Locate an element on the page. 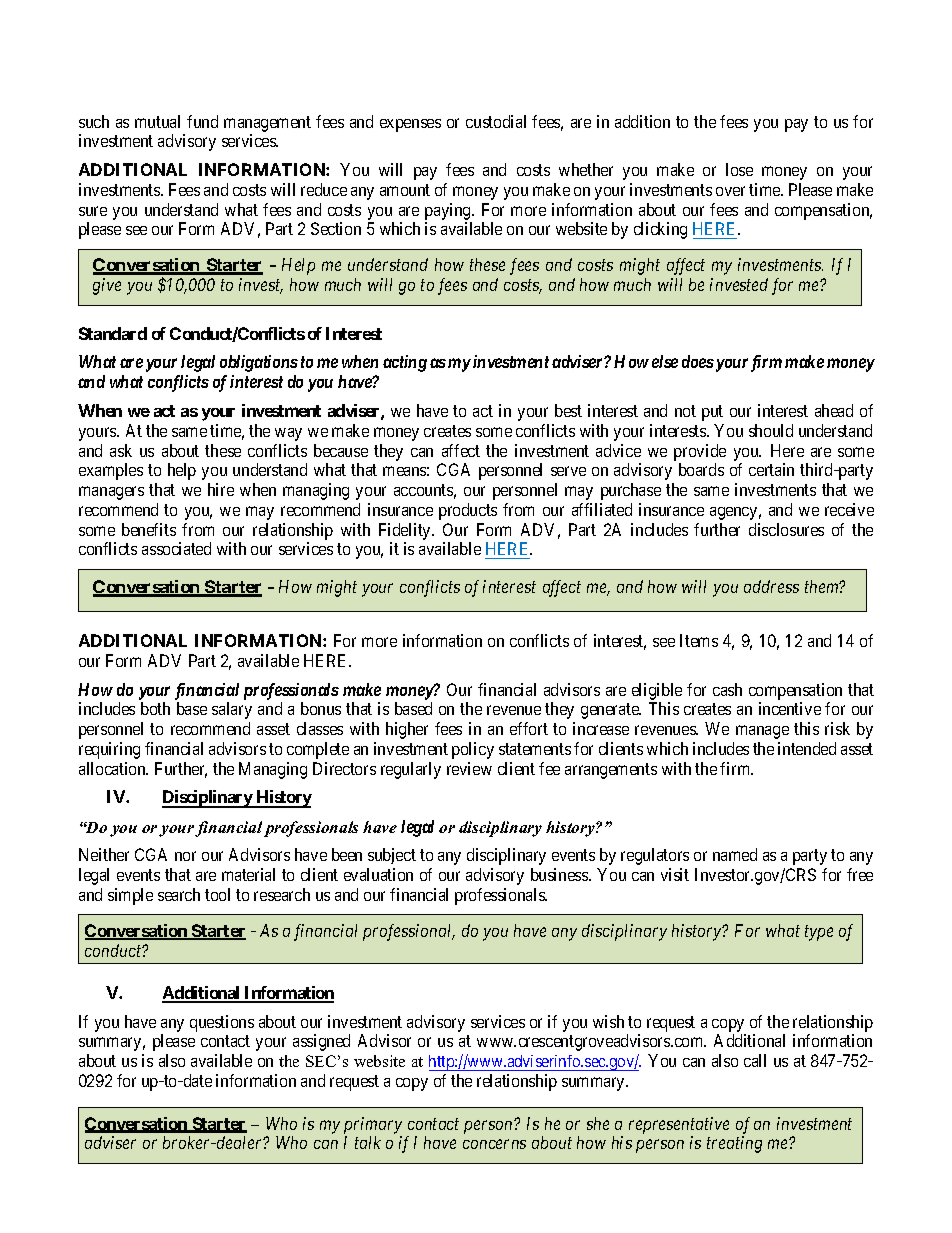 This image has width=952, height=1233. custodial is located at coordinates (496, 121).
